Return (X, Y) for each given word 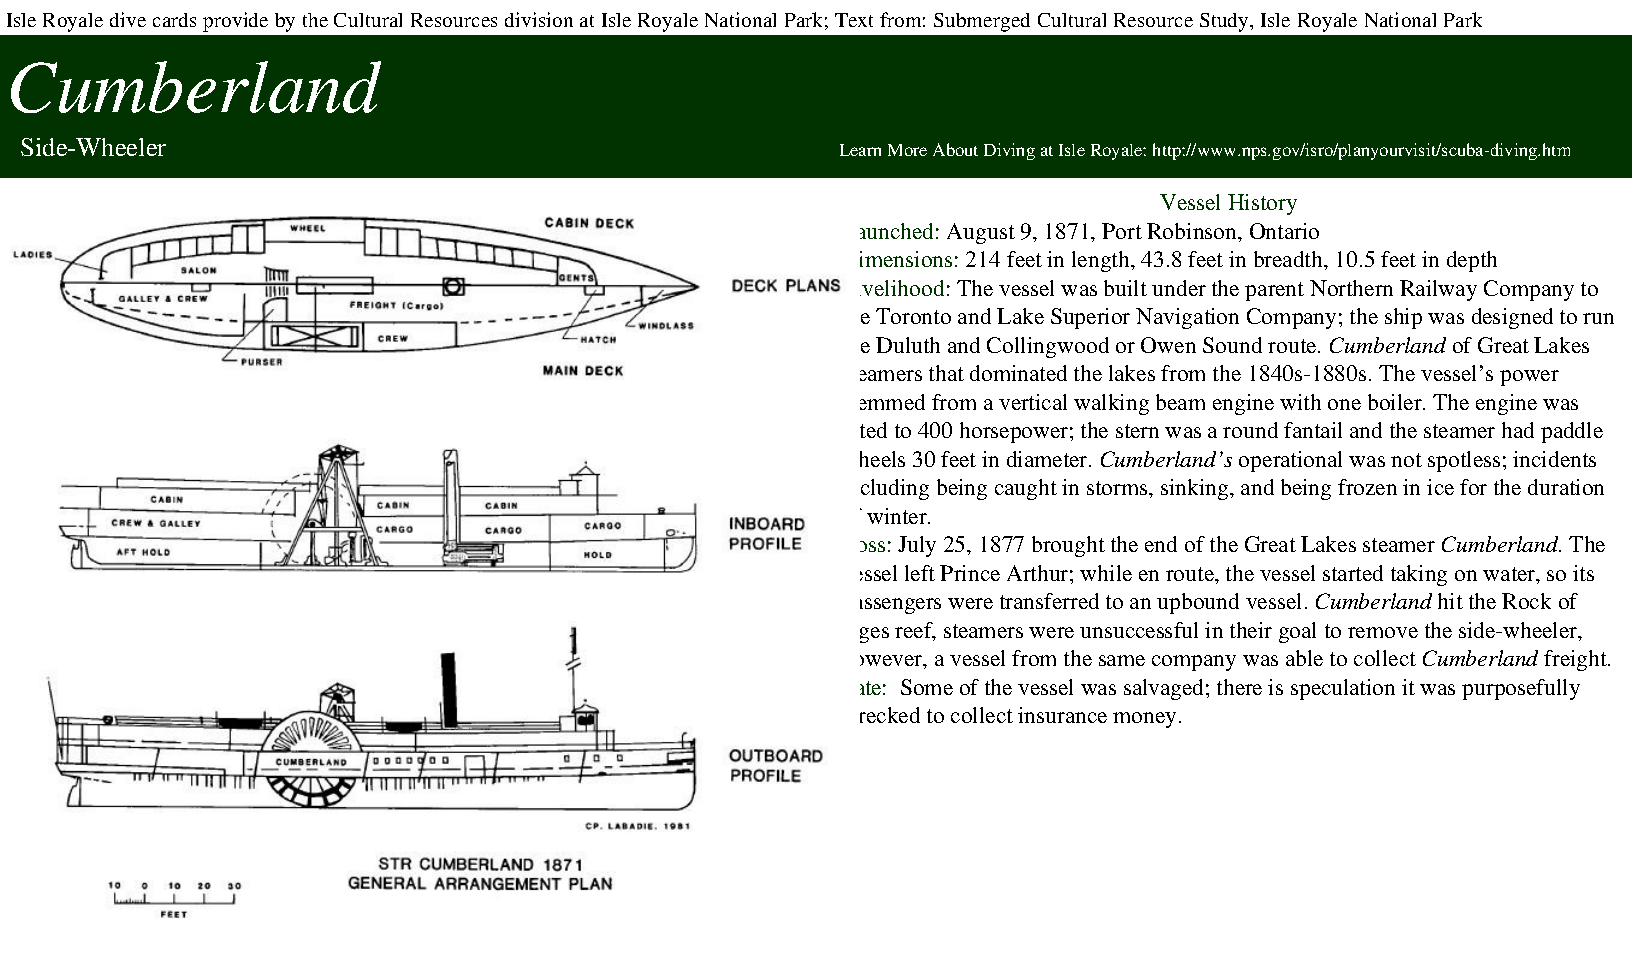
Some (927, 687)
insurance (1062, 715)
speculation (1343, 689)
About (955, 149)
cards (174, 20)
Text (854, 20)
